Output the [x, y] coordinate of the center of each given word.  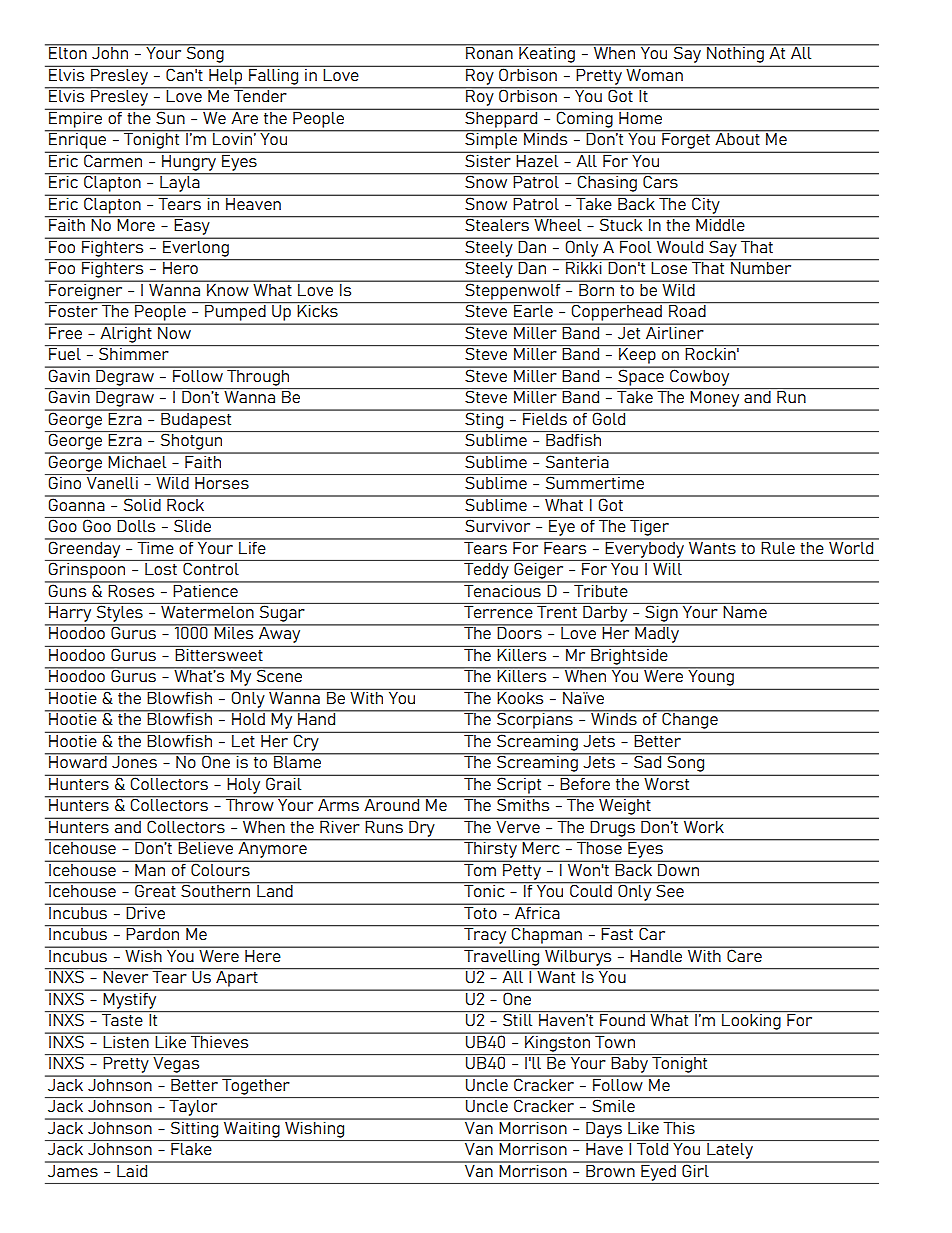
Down [679, 868]
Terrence [498, 610]
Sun [170, 116]
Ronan [489, 52]
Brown [610, 1169]
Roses [131, 589]
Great [155, 889]
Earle [533, 309]
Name [745, 610]
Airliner [675, 331]
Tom [480, 868]
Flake [191, 1147]
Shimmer [134, 352]
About [737, 138]
